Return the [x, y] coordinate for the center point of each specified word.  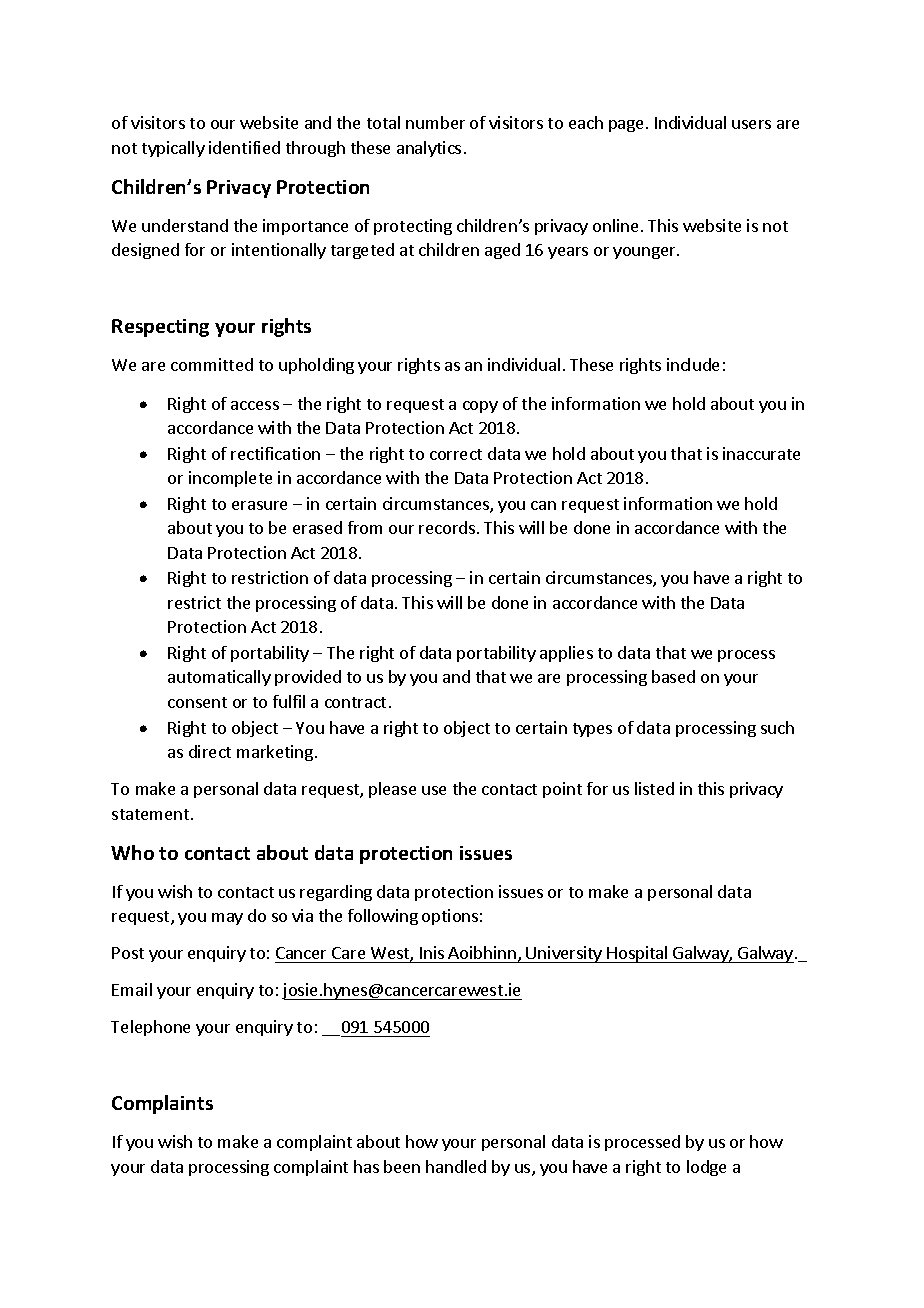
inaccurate [761, 453]
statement [152, 814]
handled [456, 1166]
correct [456, 454]
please [392, 790]
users [751, 124]
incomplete [230, 479]
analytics [429, 149]
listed [654, 788]
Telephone [150, 1028]
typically [173, 149]
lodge [706, 1168]
